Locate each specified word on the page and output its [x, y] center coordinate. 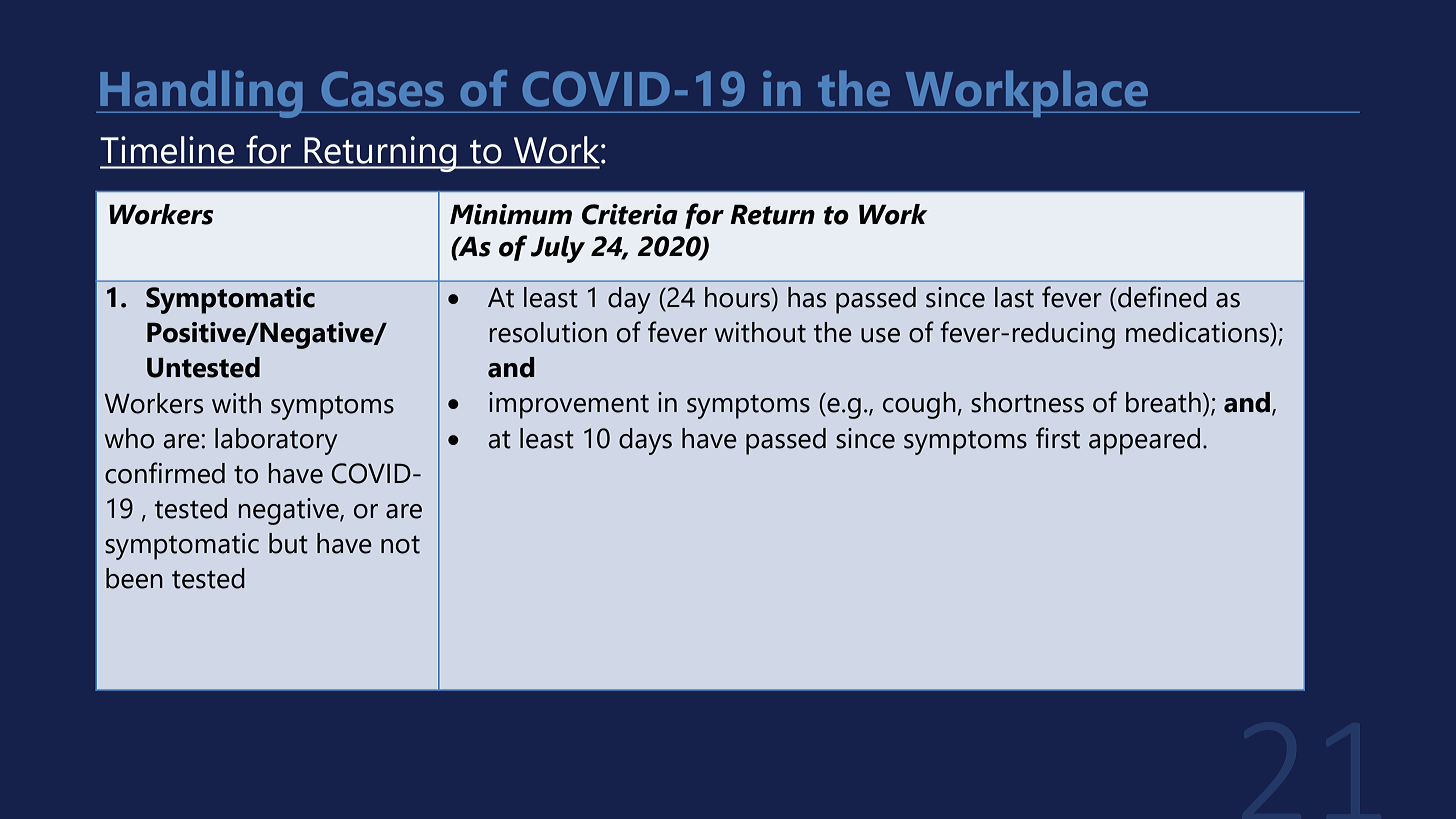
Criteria [630, 214]
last [1014, 297]
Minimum [511, 214]
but [288, 543]
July [558, 249]
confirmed [165, 473]
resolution [548, 332]
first [1058, 438]
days [645, 441]
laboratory [276, 441]
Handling [201, 94]
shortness [1027, 402]
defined [1161, 297]
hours [738, 297]
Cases [382, 89]
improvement [569, 405]
